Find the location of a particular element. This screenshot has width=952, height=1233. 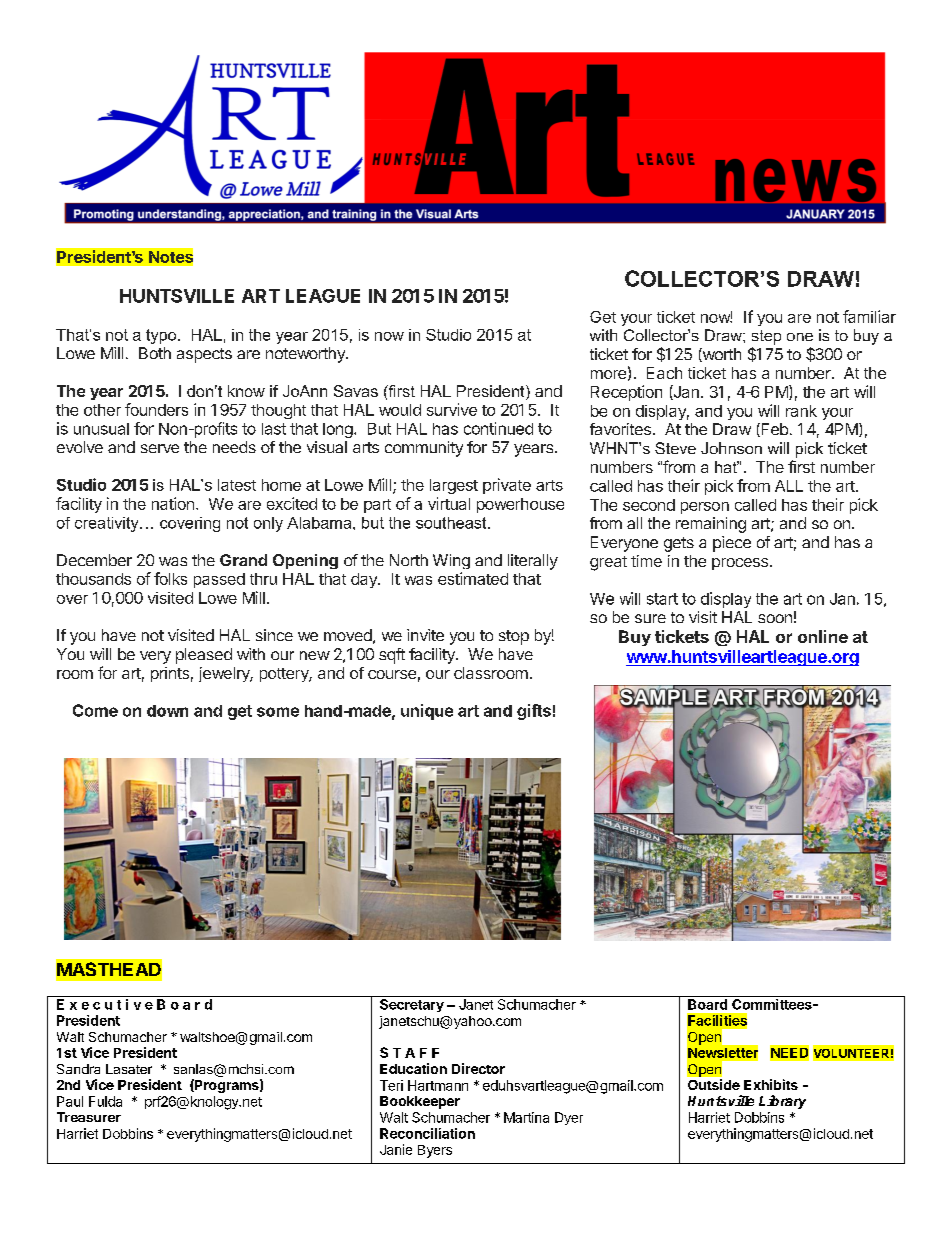

down is located at coordinates (167, 711).
